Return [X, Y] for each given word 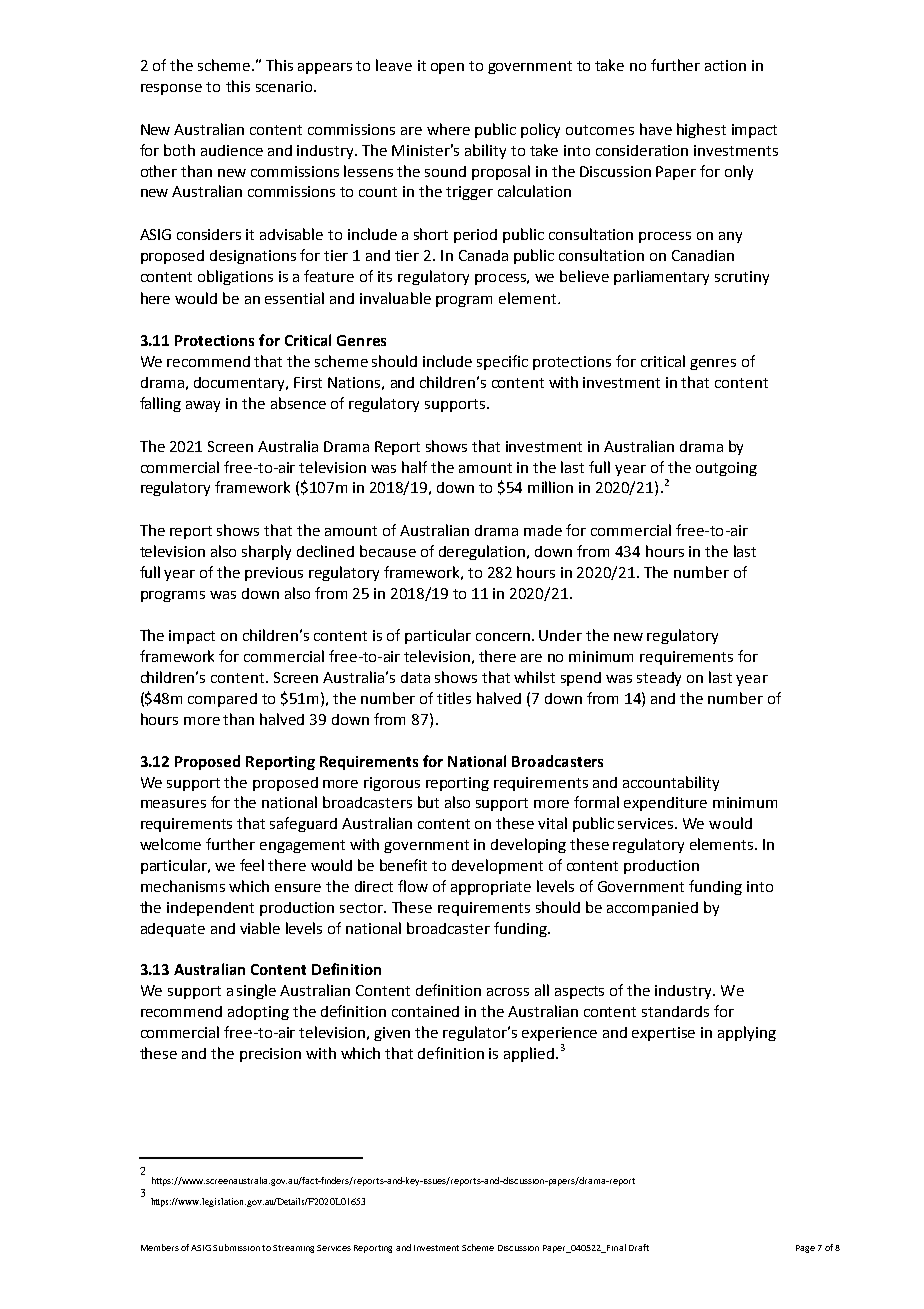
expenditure [665, 804]
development [497, 866]
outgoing [726, 469]
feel [252, 865]
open [447, 68]
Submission [236, 1247]
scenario [285, 86]
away [203, 406]
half [414, 467]
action [725, 65]
